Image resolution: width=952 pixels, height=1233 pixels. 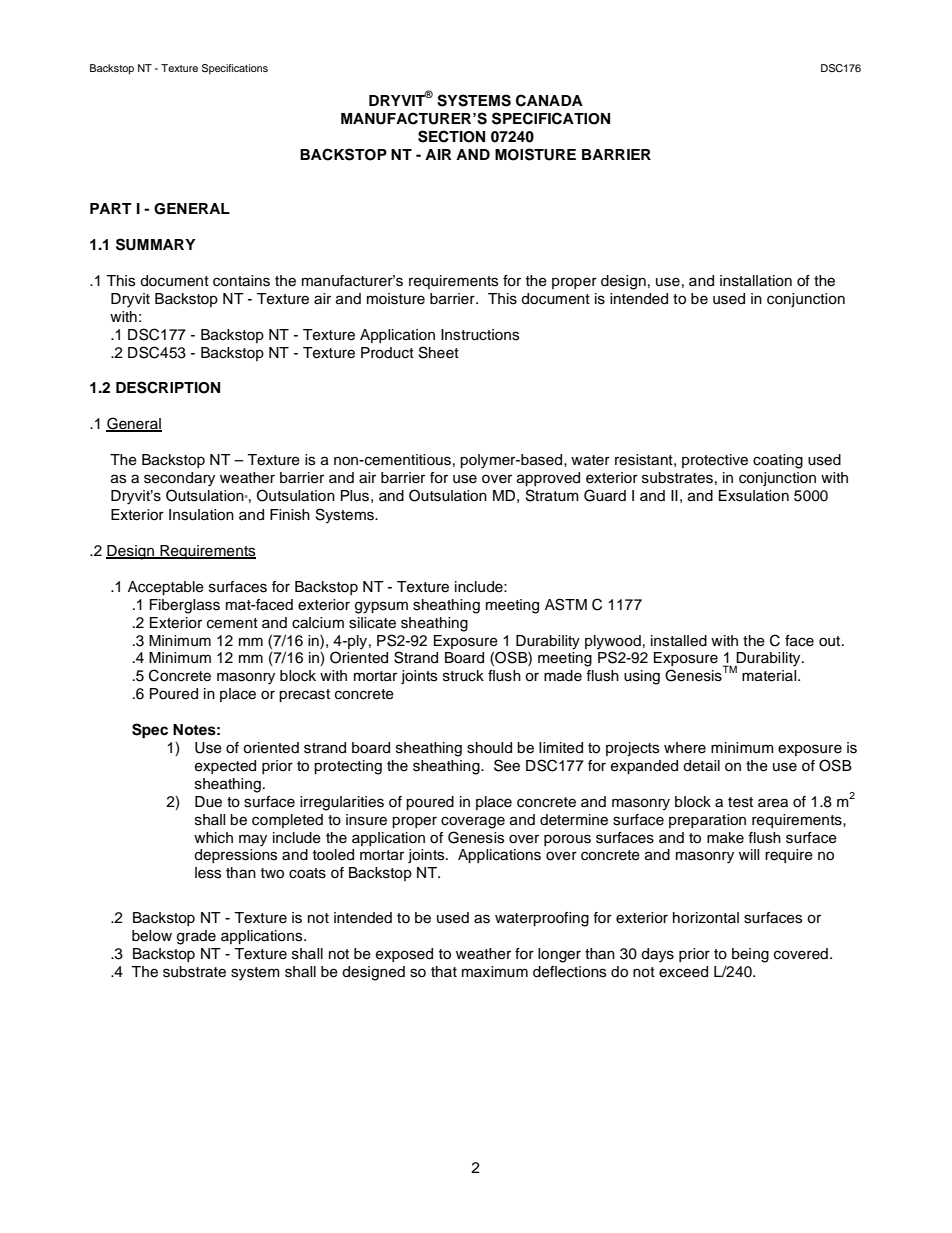 I want to click on secondary, so click(x=179, y=479).
